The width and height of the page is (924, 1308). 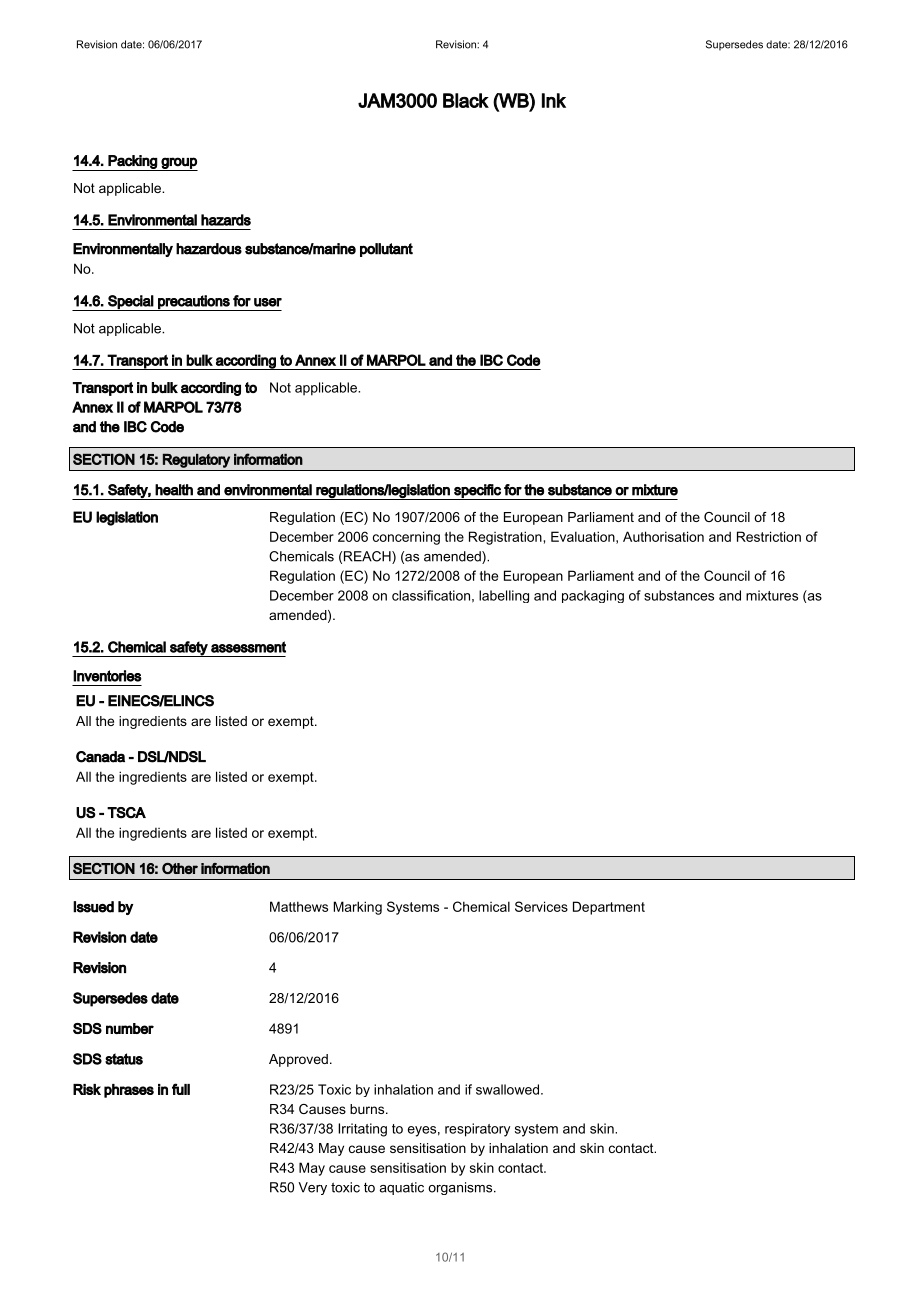 I want to click on group, so click(x=178, y=164).
